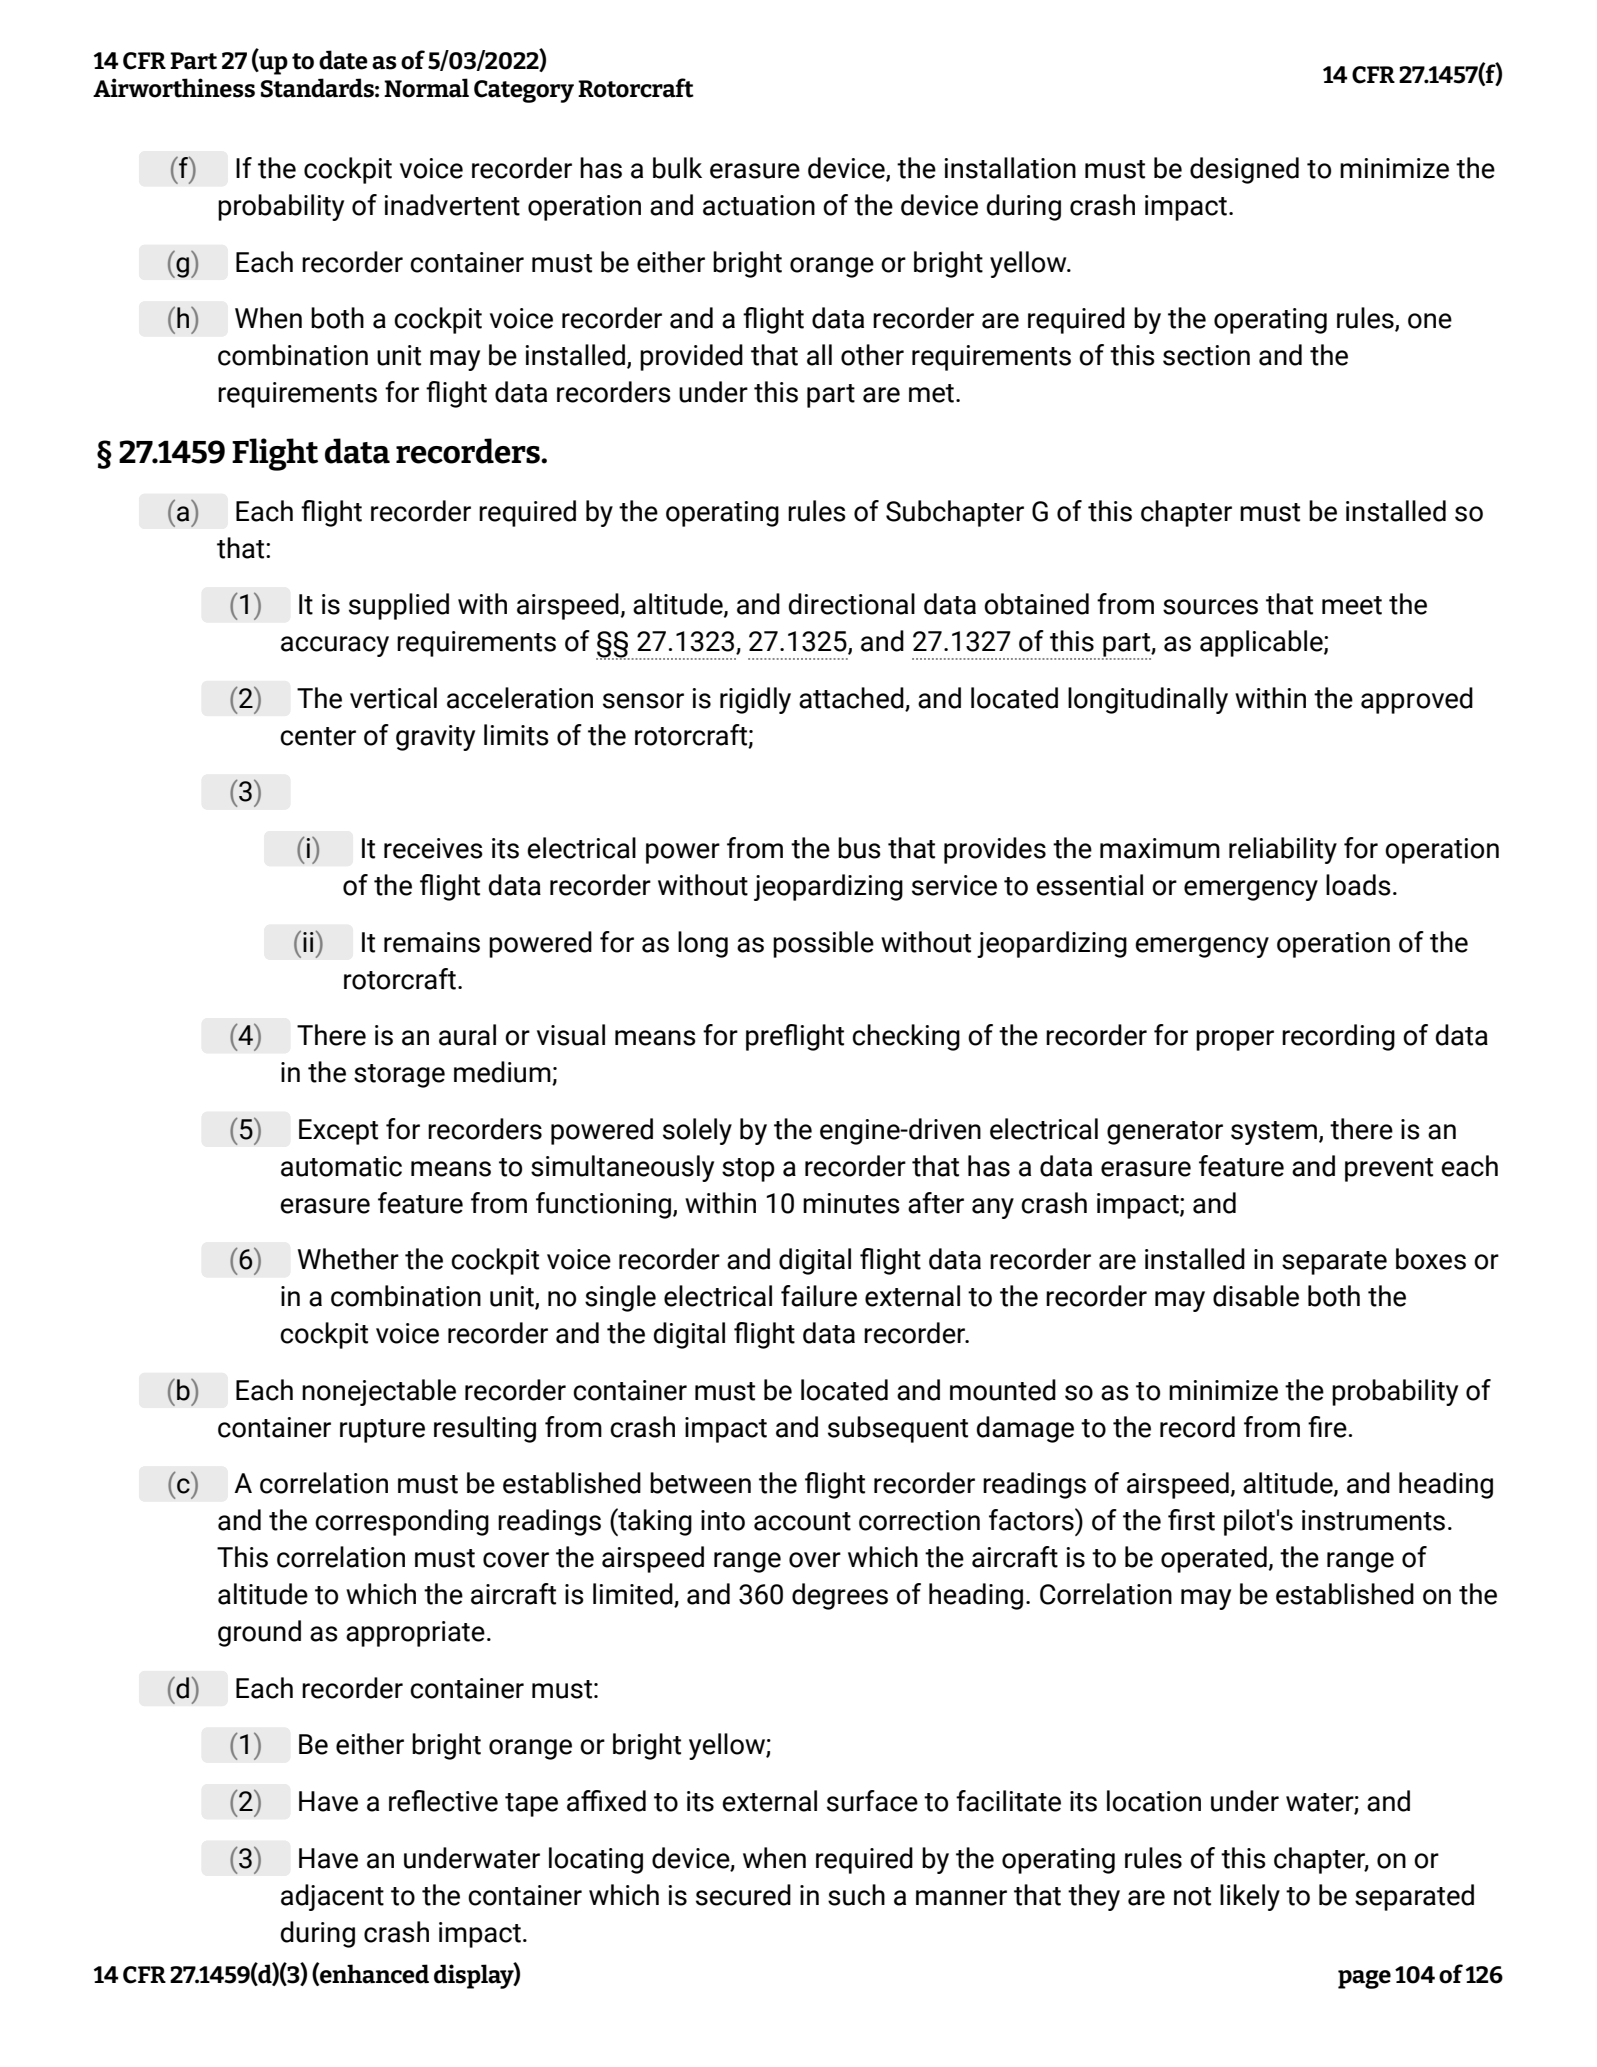 The image size is (1597, 2067). I want to click on date, so click(343, 60).
